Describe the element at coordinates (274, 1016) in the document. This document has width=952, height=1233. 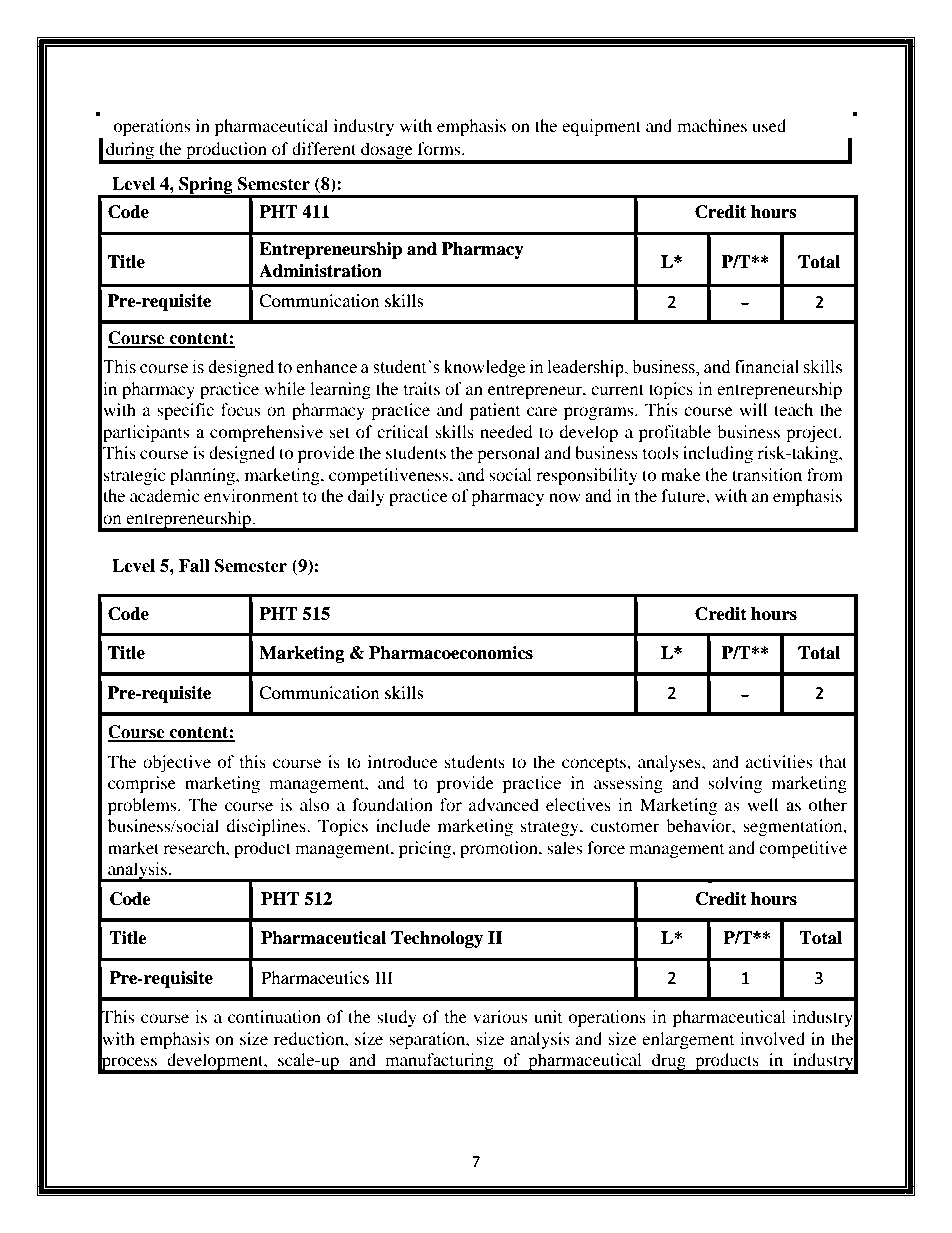
I see `continuation` at that location.
